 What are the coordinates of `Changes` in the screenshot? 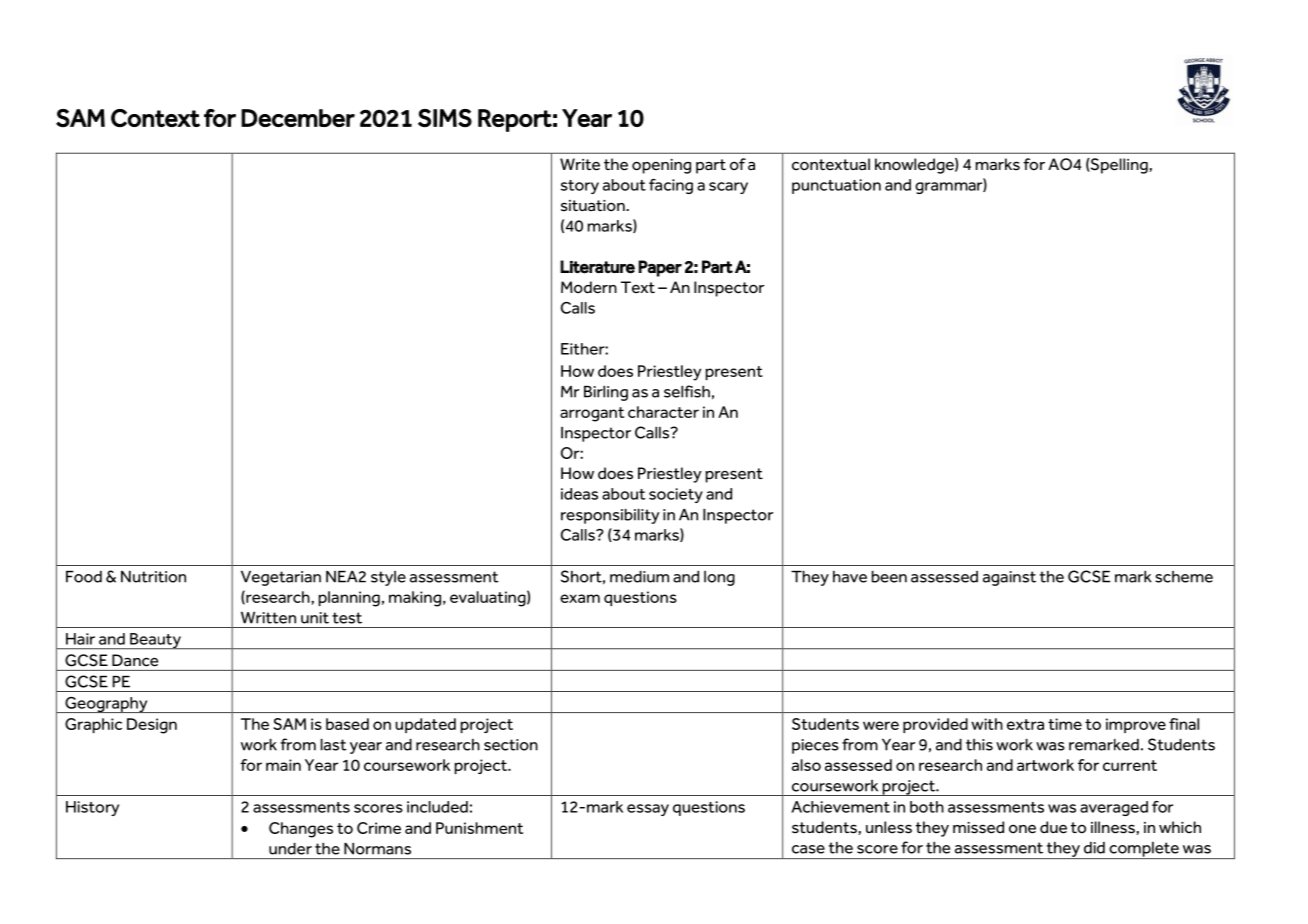 It's located at (301, 830).
